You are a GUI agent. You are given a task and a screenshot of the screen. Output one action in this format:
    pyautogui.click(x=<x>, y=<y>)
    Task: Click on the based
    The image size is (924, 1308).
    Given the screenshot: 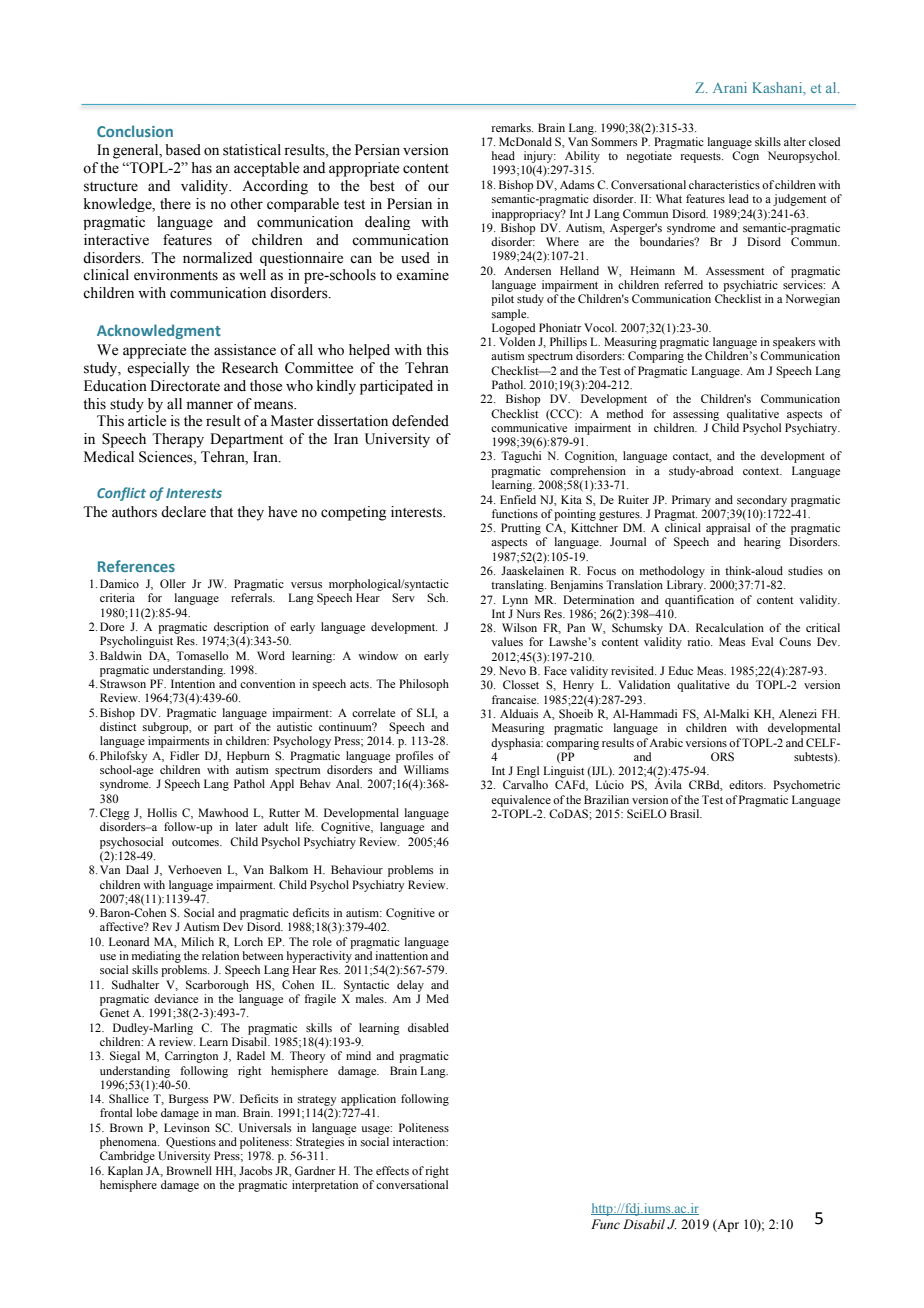 What is the action you would take?
    pyautogui.click(x=183, y=150)
